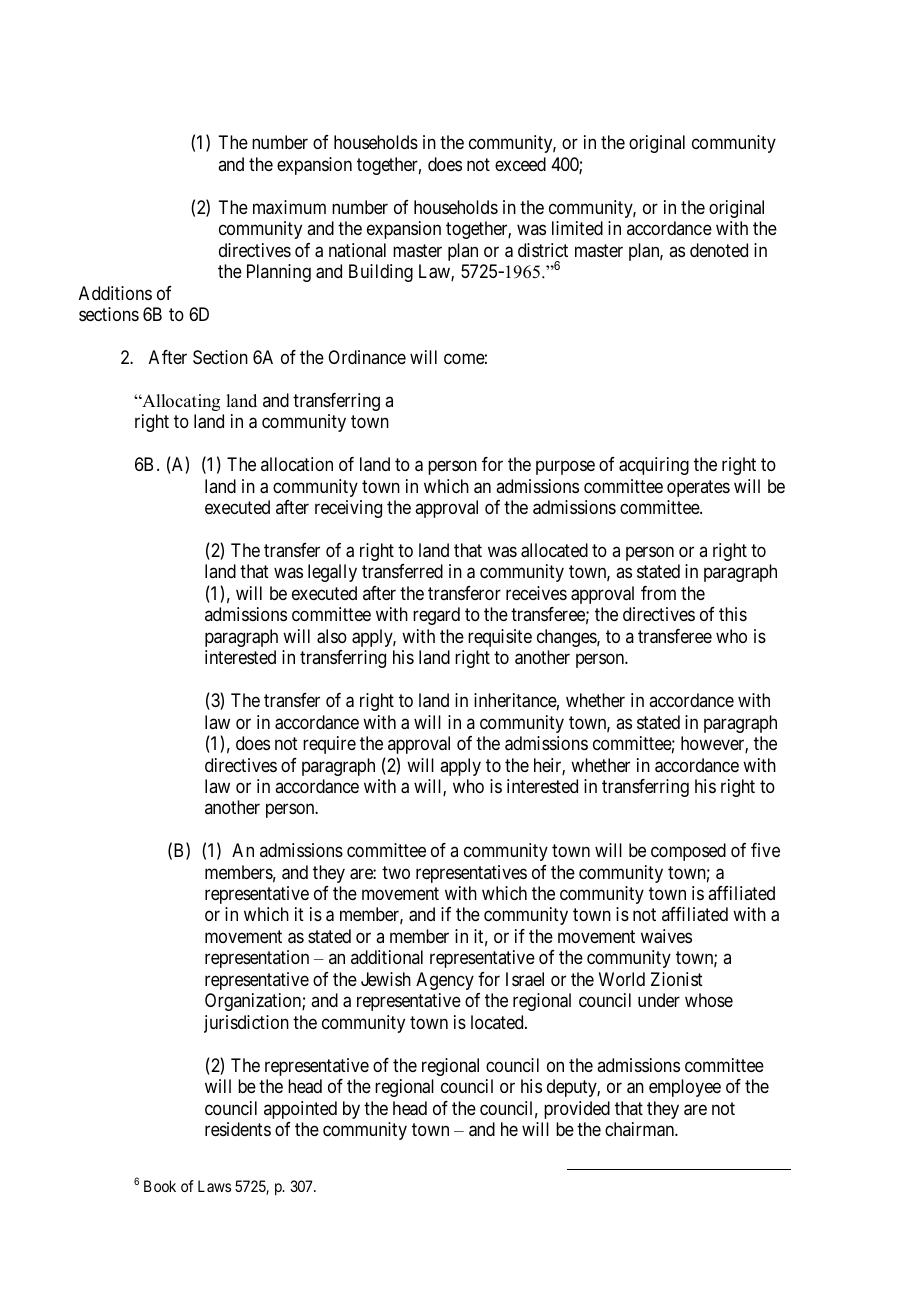  What do you see at coordinates (115, 293) in the document?
I see `Additions` at bounding box center [115, 293].
